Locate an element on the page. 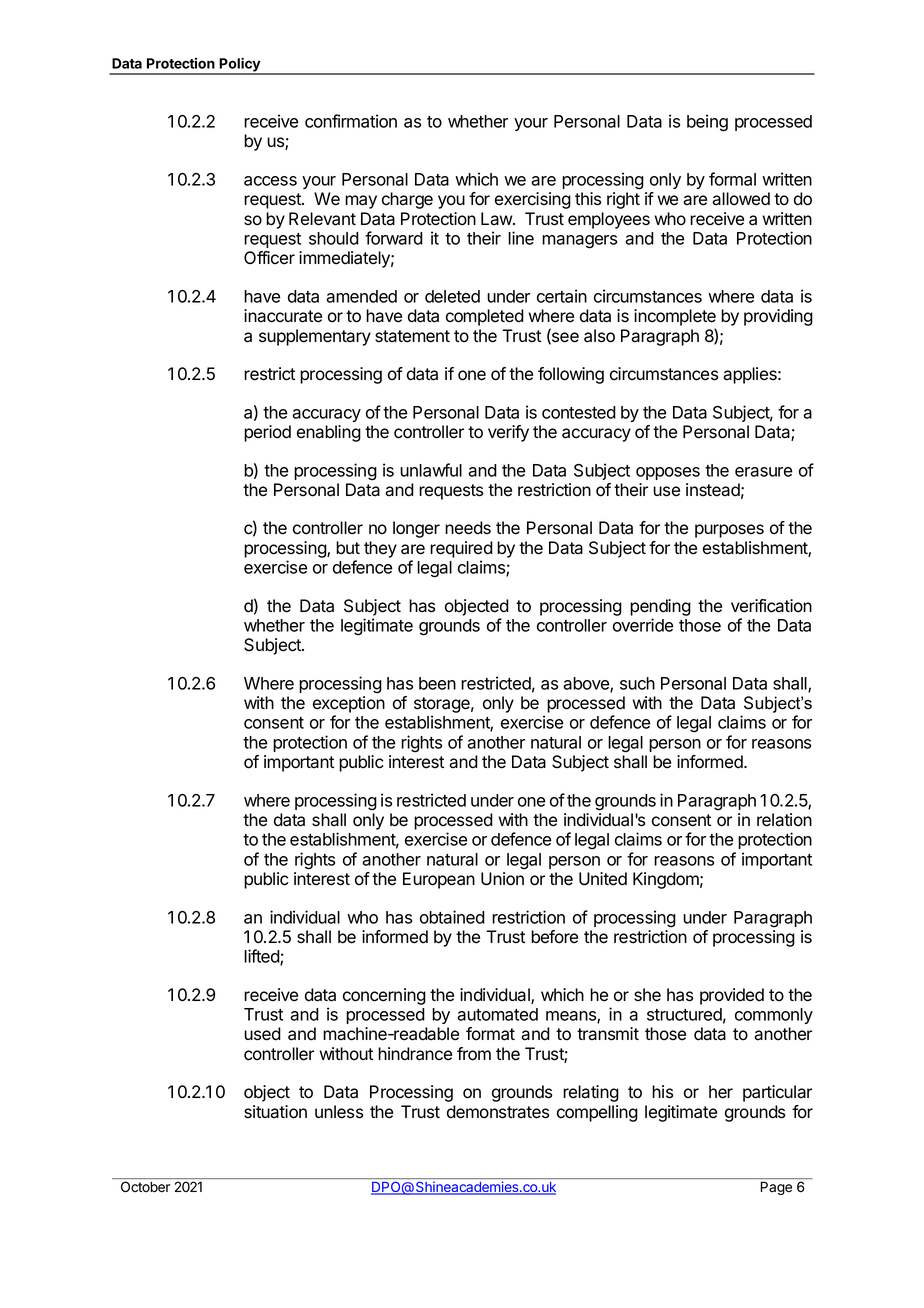  being is located at coordinates (707, 123).
